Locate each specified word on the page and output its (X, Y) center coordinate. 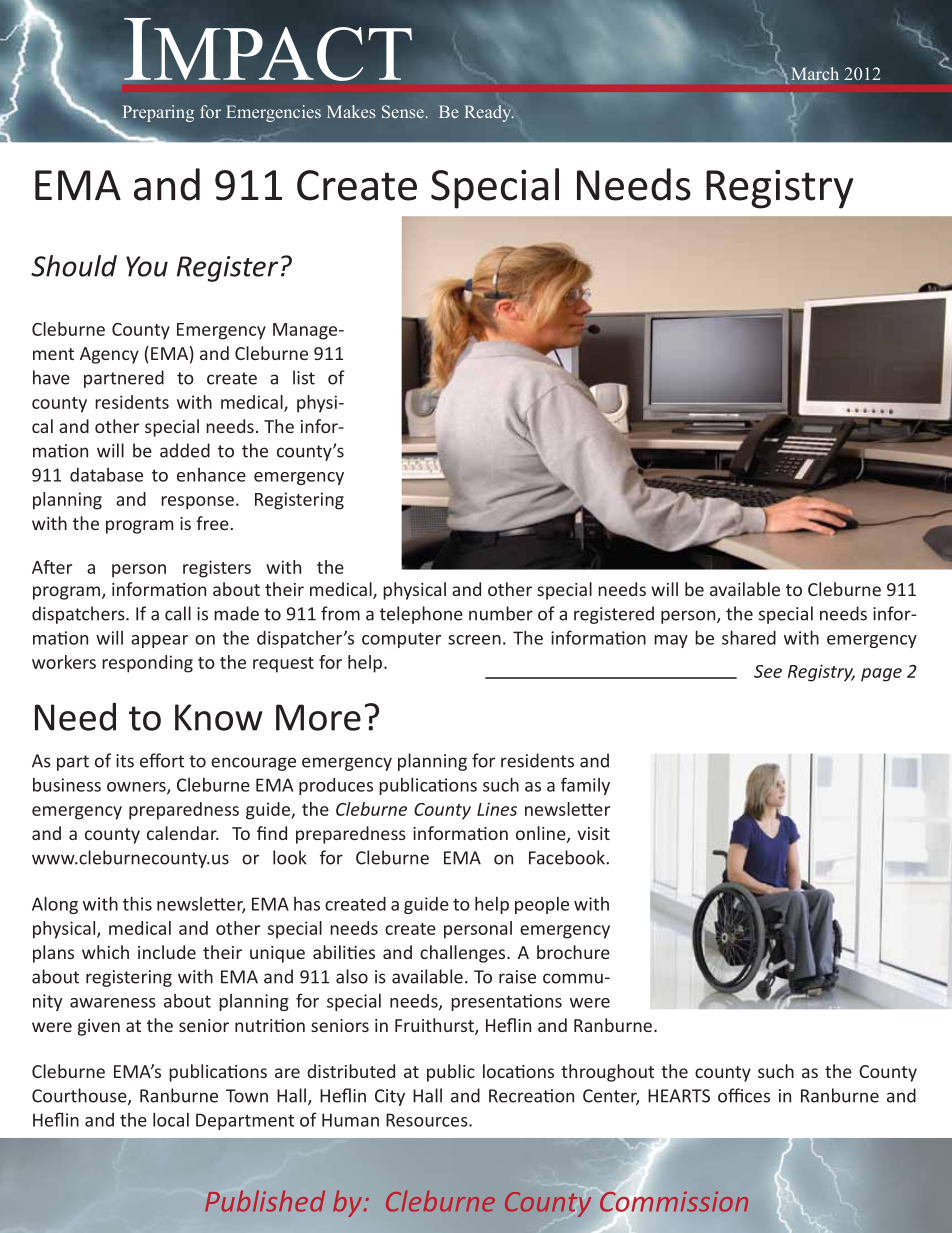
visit (593, 833)
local (171, 1119)
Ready (489, 113)
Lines (497, 809)
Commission (674, 1201)
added (185, 450)
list (304, 377)
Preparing (158, 113)
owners (137, 788)
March (815, 73)
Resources (428, 1120)
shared (749, 637)
